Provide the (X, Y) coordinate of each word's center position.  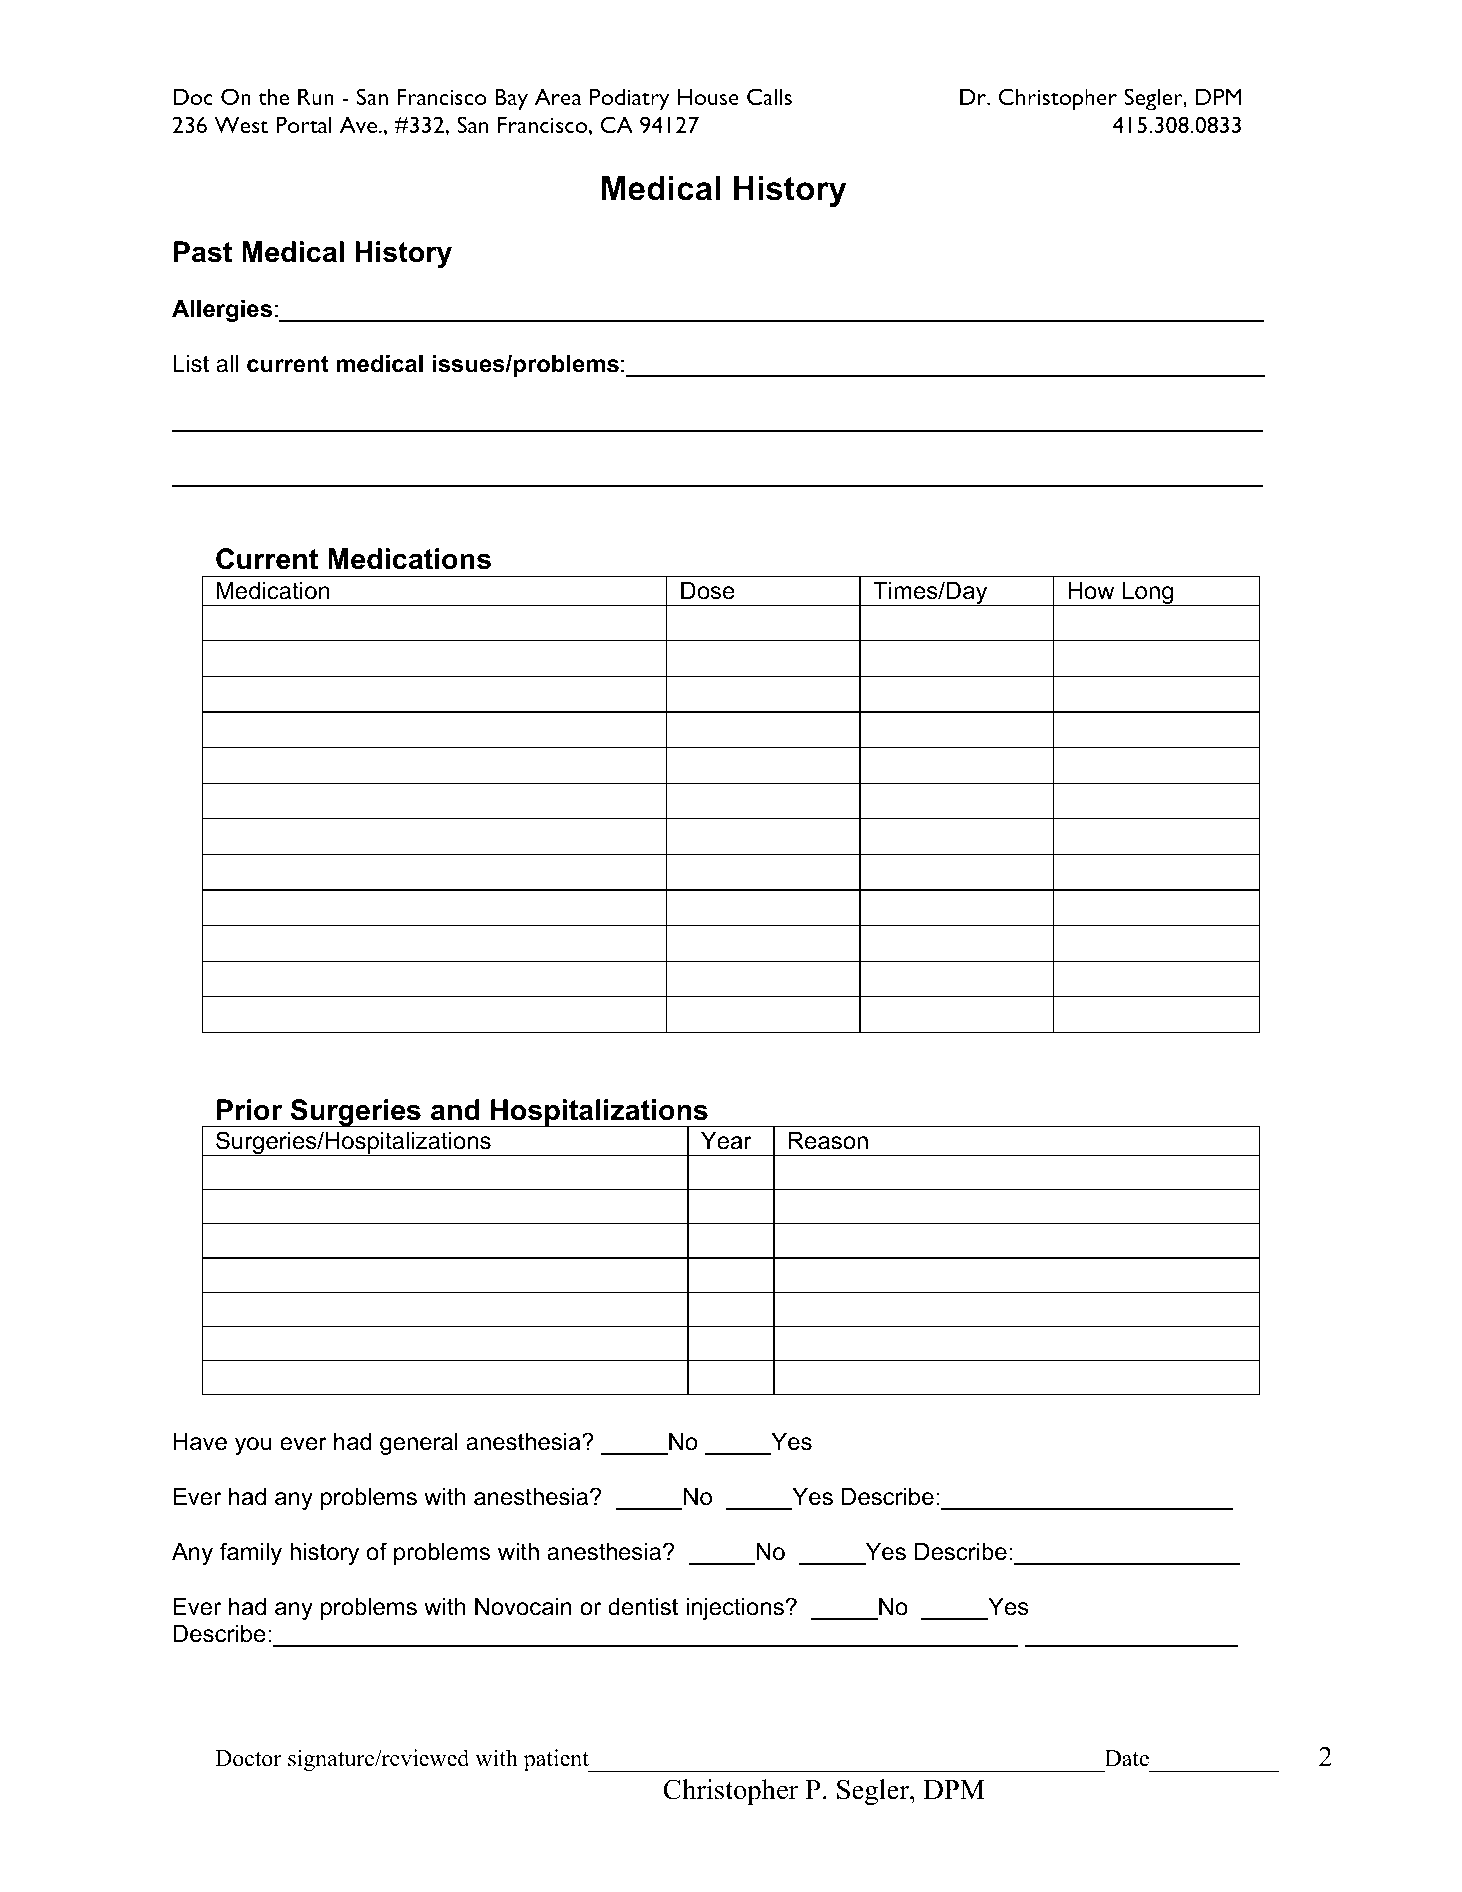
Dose (708, 591)
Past (203, 252)
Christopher (730, 1792)
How (1091, 591)
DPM (954, 1789)
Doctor (248, 1758)
